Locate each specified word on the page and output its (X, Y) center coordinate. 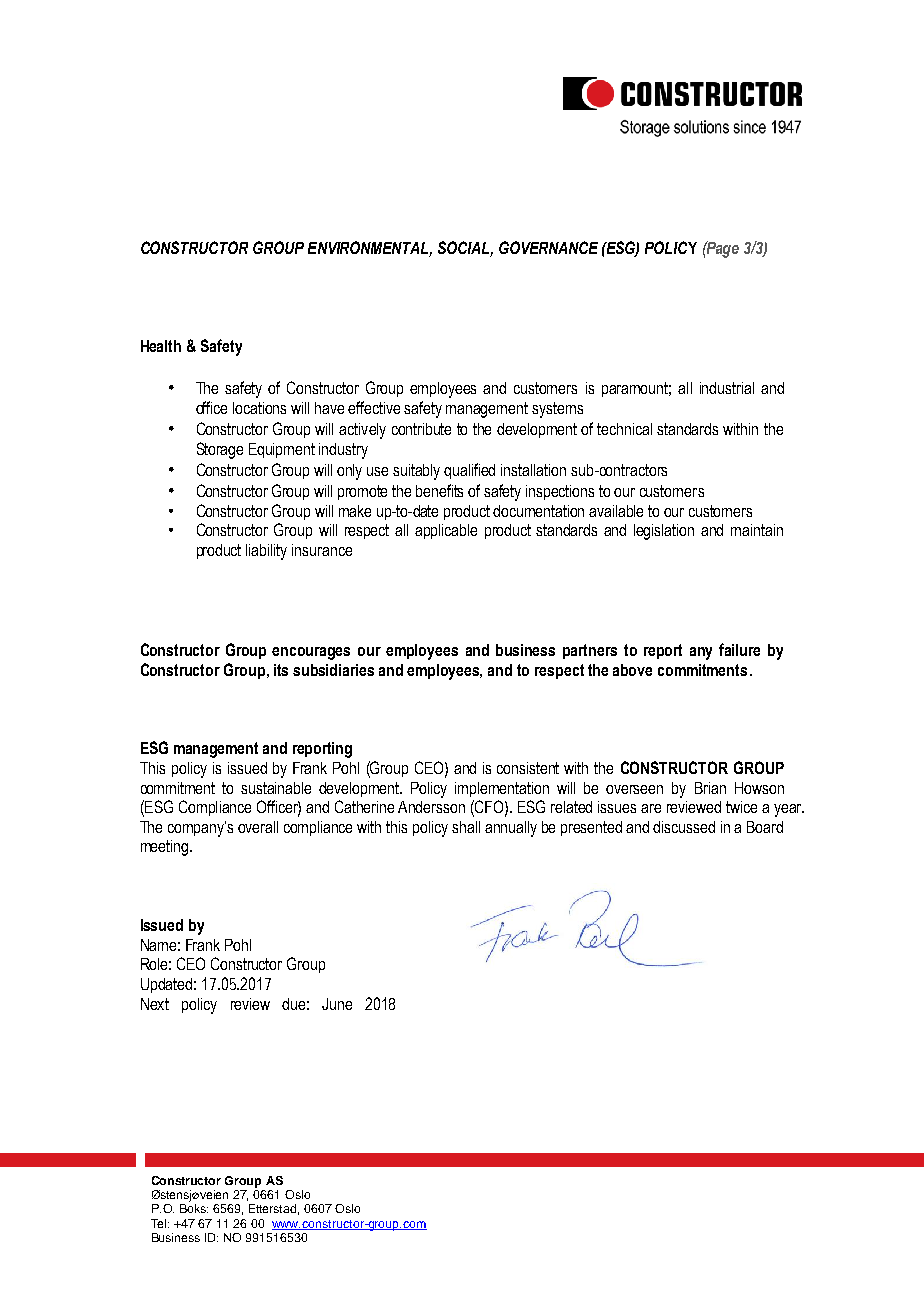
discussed (684, 827)
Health (161, 346)
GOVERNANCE (548, 247)
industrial (727, 388)
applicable (446, 531)
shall (466, 827)
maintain (757, 530)
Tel (160, 1223)
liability (266, 552)
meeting (166, 848)
